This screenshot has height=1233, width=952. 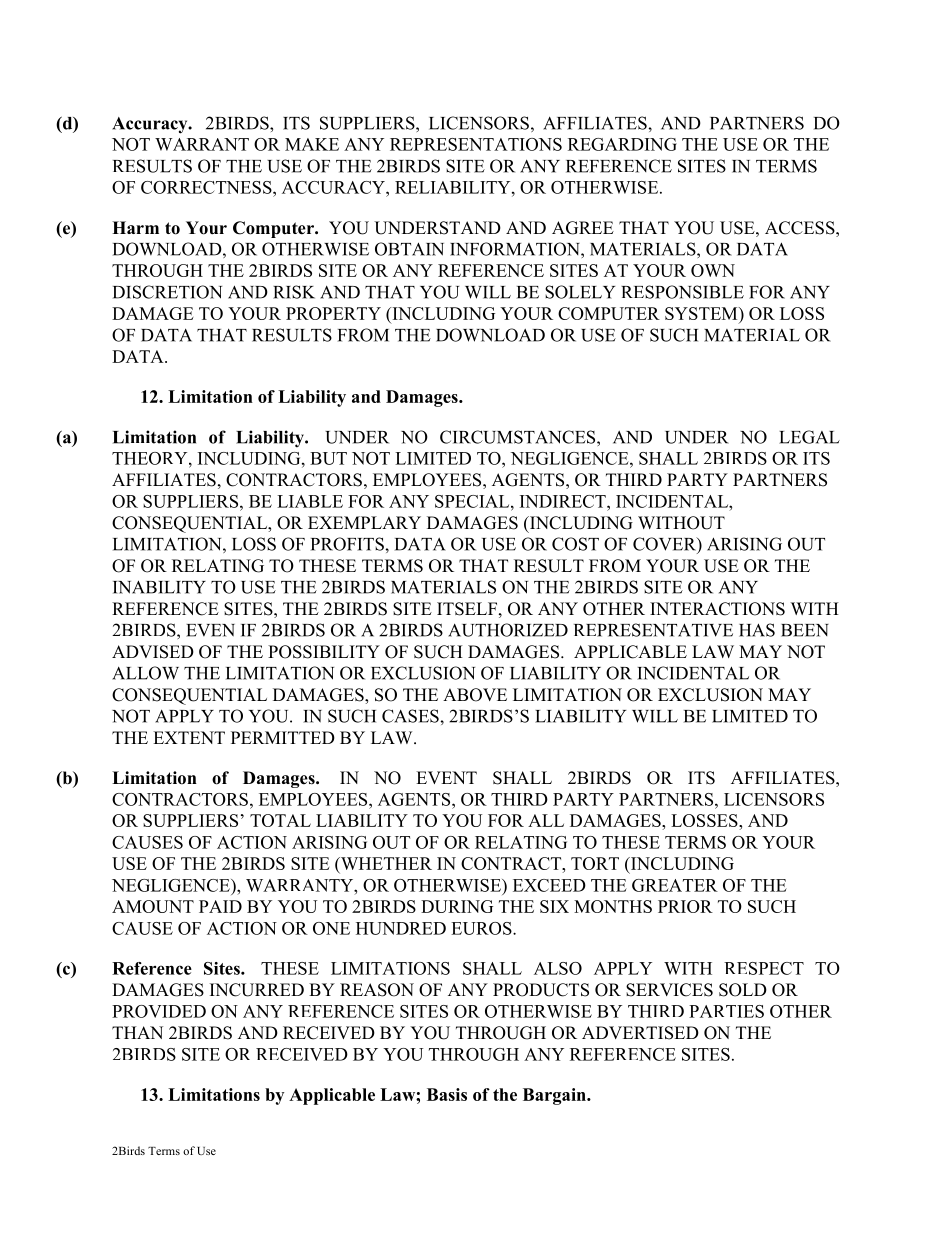 I want to click on REPRESENTATIONS, so click(x=476, y=144).
